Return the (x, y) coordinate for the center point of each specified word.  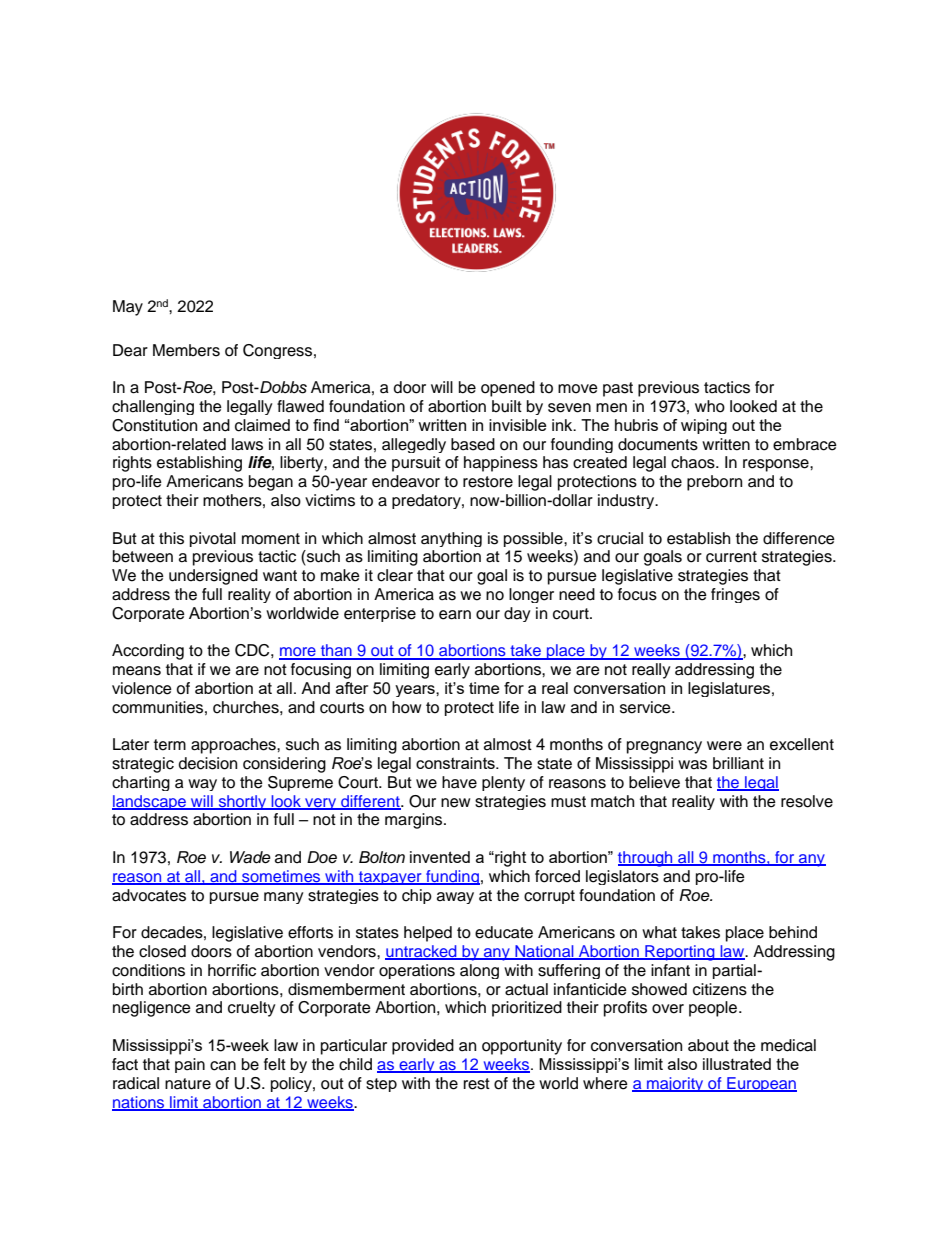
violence (142, 688)
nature (188, 1084)
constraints (456, 763)
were (724, 746)
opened (508, 389)
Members (186, 350)
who (710, 406)
